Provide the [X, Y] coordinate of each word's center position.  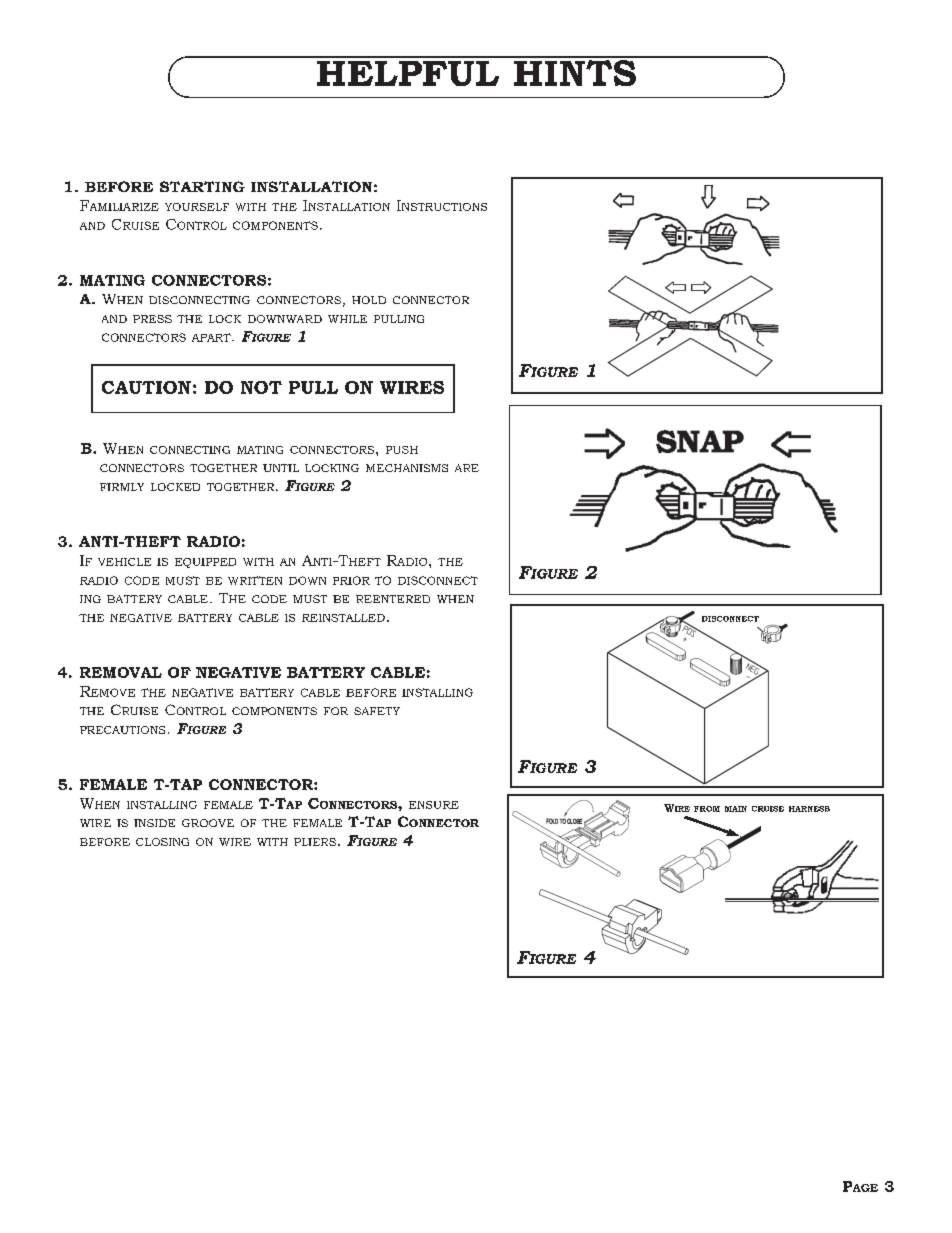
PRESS [152, 319]
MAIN [736, 809]
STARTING [202, 186]
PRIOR [351, 580]
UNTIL [281, 468]
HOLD [369, 300]
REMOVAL [121, 672]
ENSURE [434, 805]
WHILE [347, 319]
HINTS [575, 71]
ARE [467, 468]
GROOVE [208, 823]
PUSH [402, 450]
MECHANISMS [407, 468]
